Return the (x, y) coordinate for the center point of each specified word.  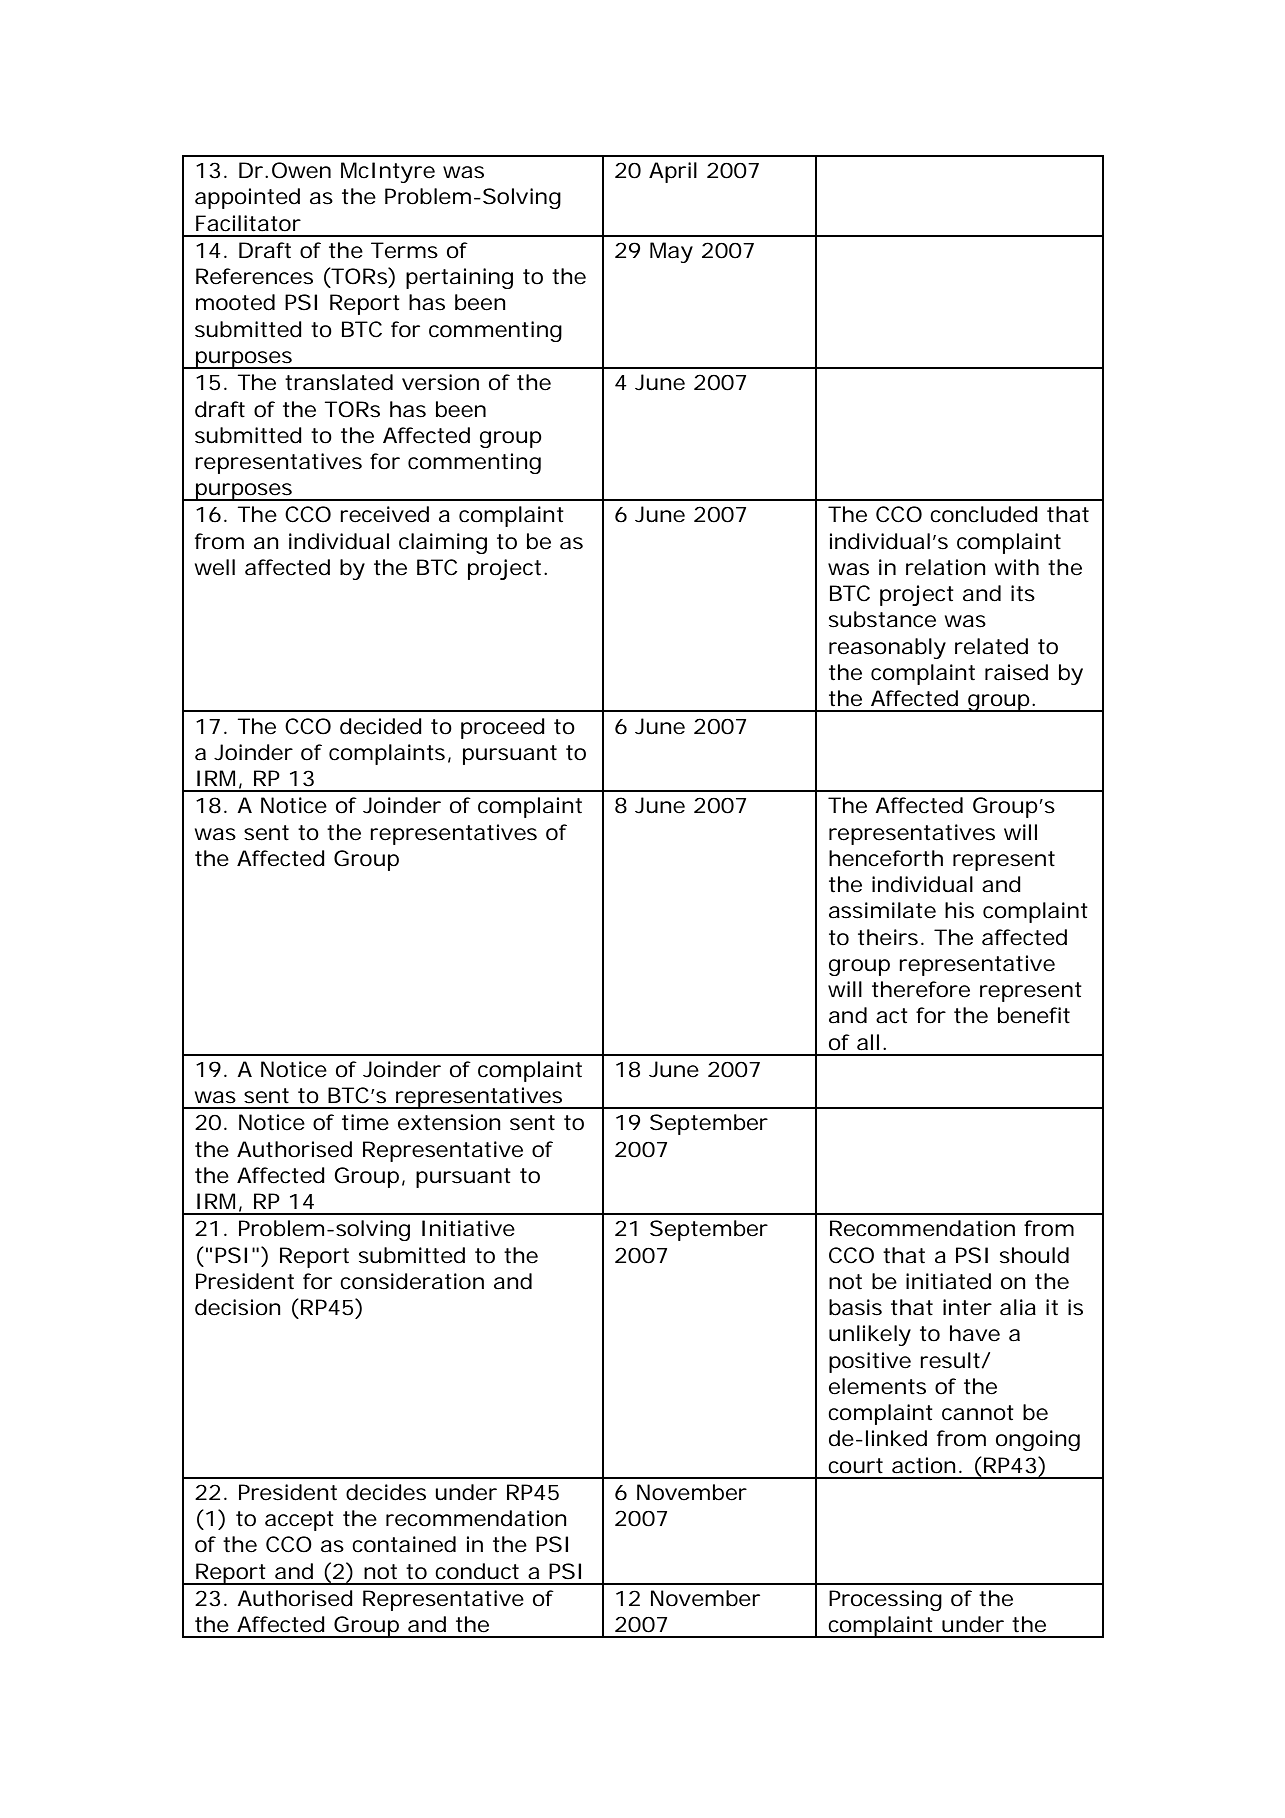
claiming (443, 543)
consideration (412, 1281)
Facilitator (248, 223)
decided (381, 726)
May (671, 252)
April (673, 172)
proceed (503, 728)
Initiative (468, 1228)
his (959, 910)
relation (946, 567)
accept (299, 1521)
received (384, 514)
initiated (948, 1281)
